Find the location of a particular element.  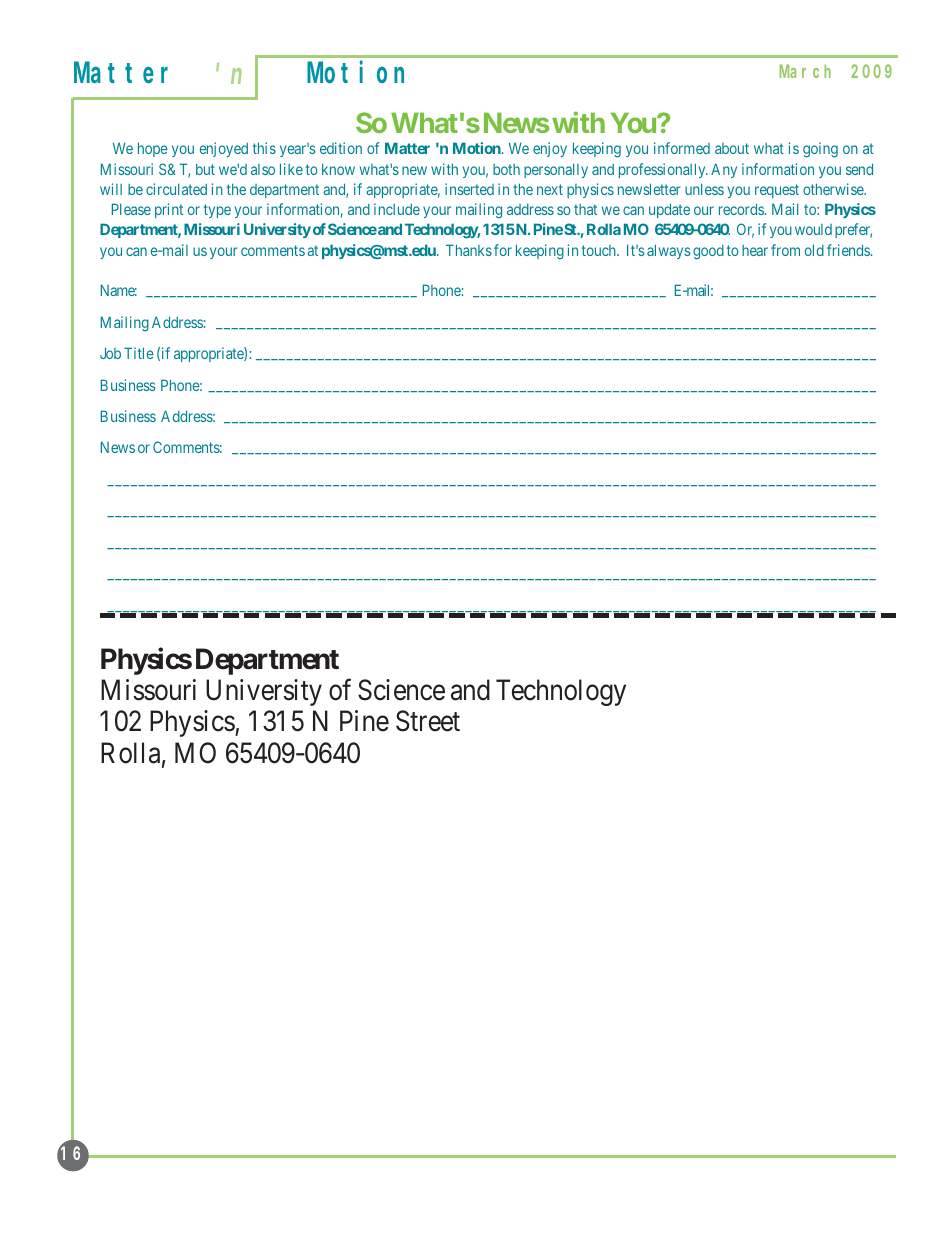

Any is located at coordinates (724, 170).
